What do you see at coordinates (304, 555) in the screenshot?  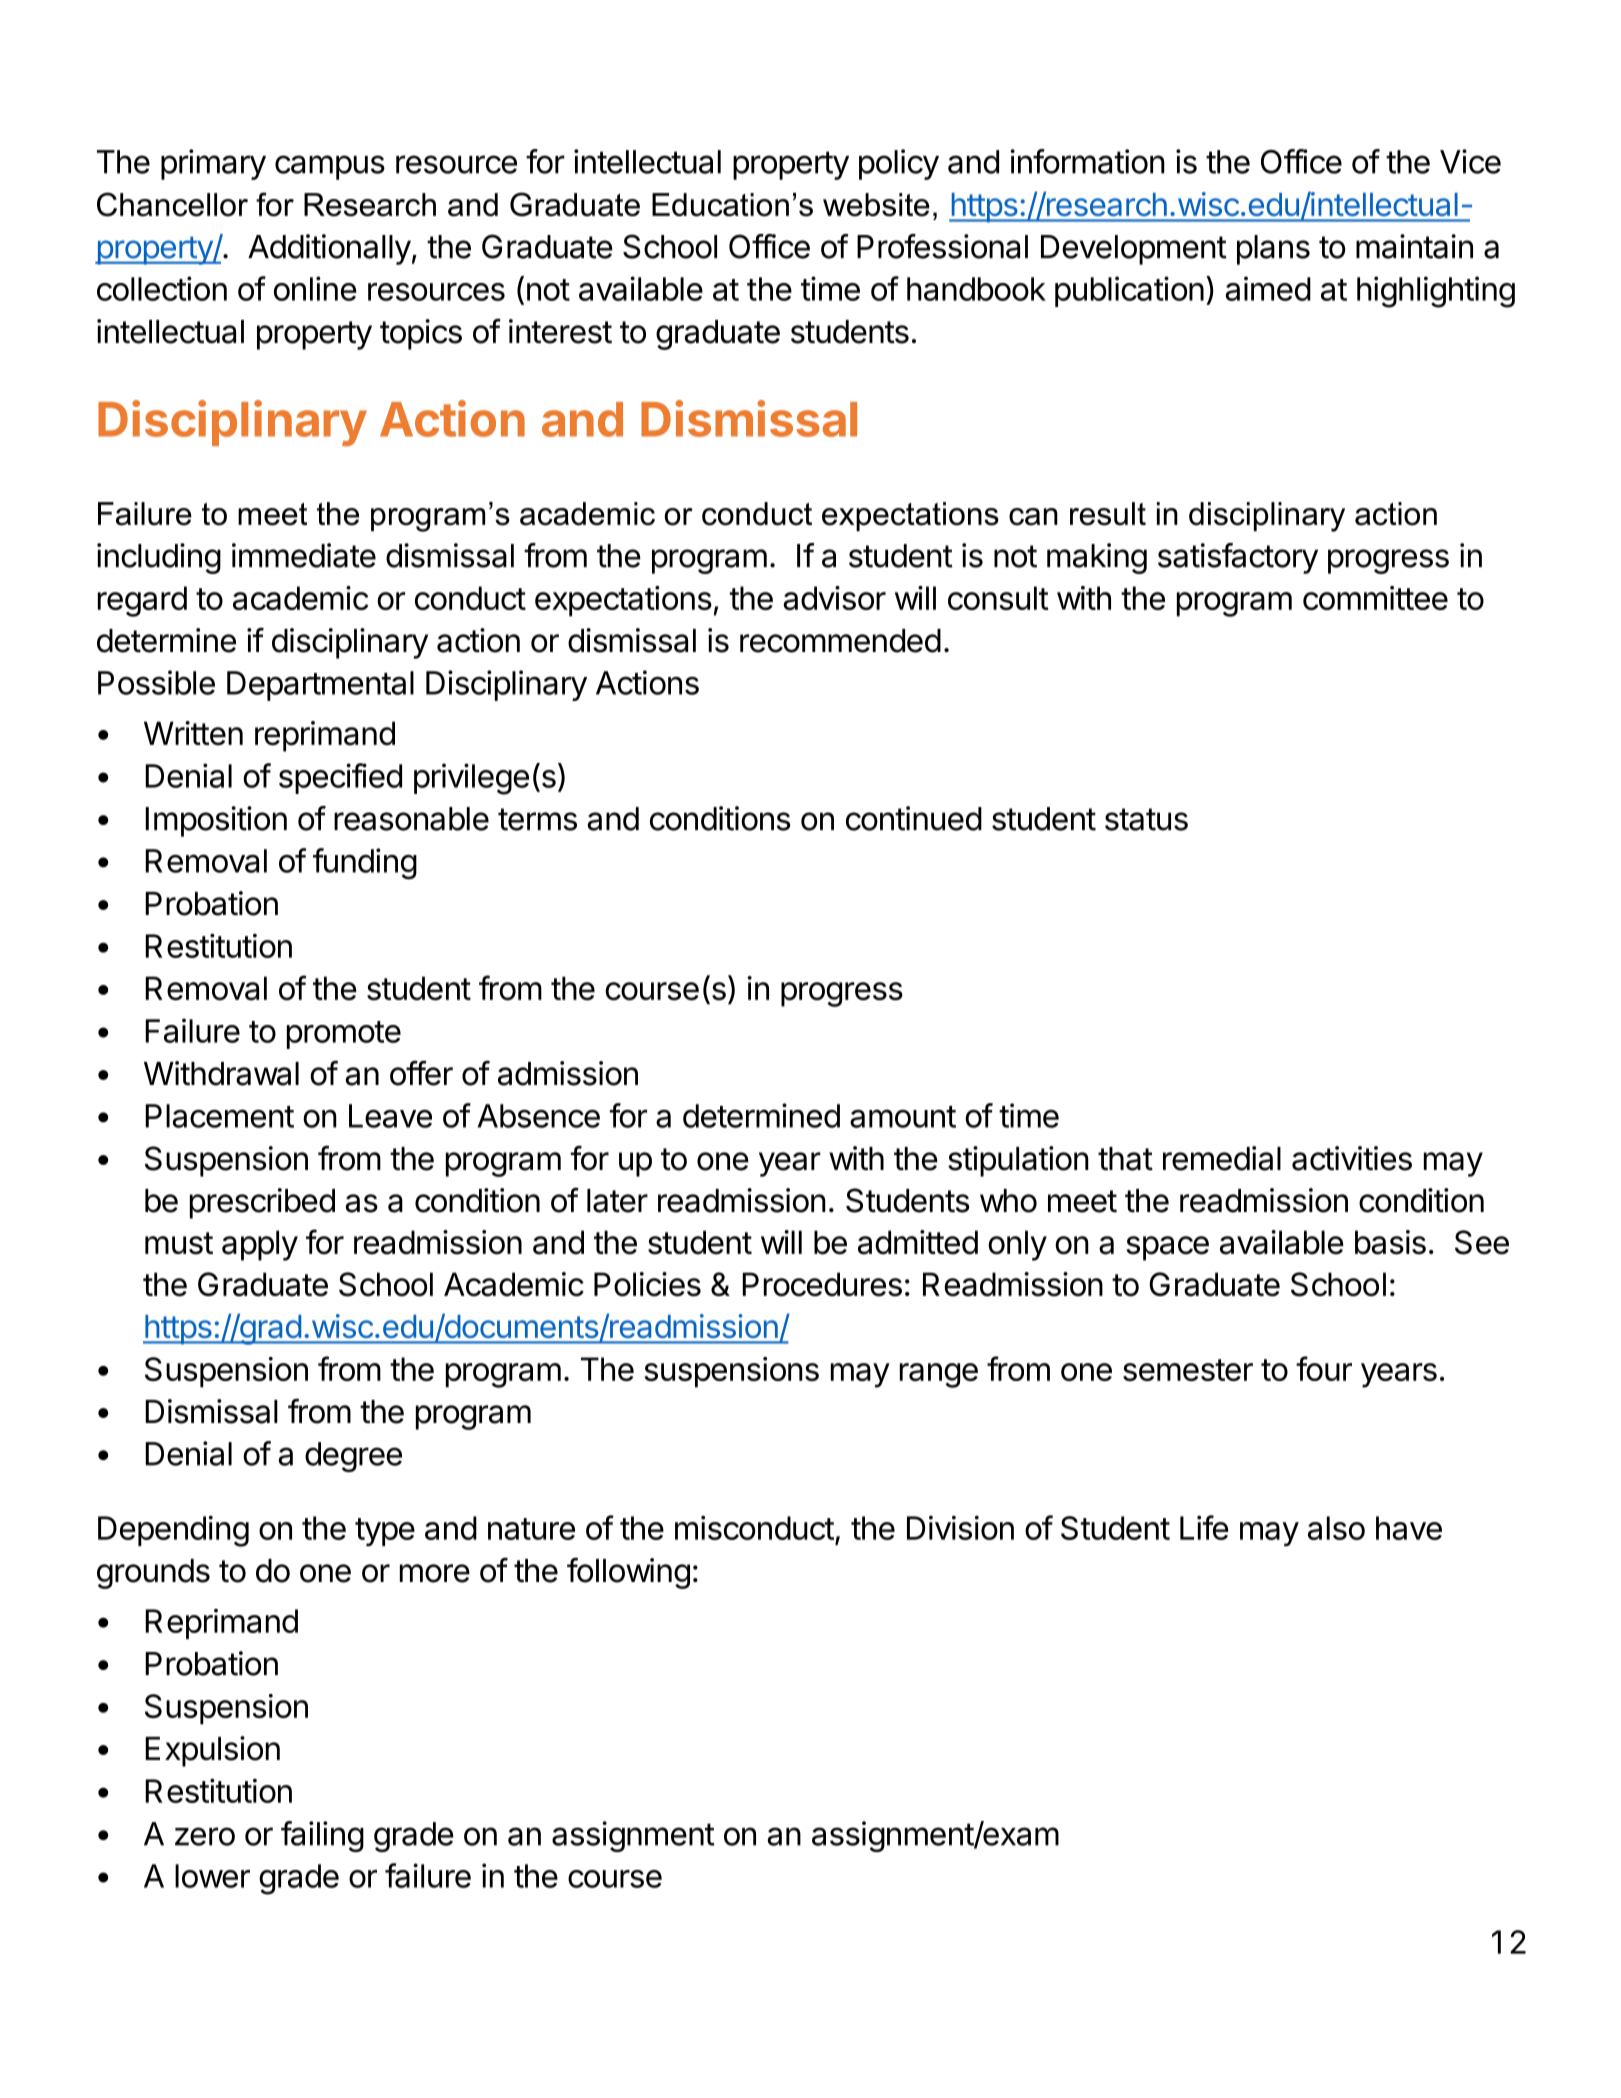 I see `immediate` at bounding box center [304, 555].
